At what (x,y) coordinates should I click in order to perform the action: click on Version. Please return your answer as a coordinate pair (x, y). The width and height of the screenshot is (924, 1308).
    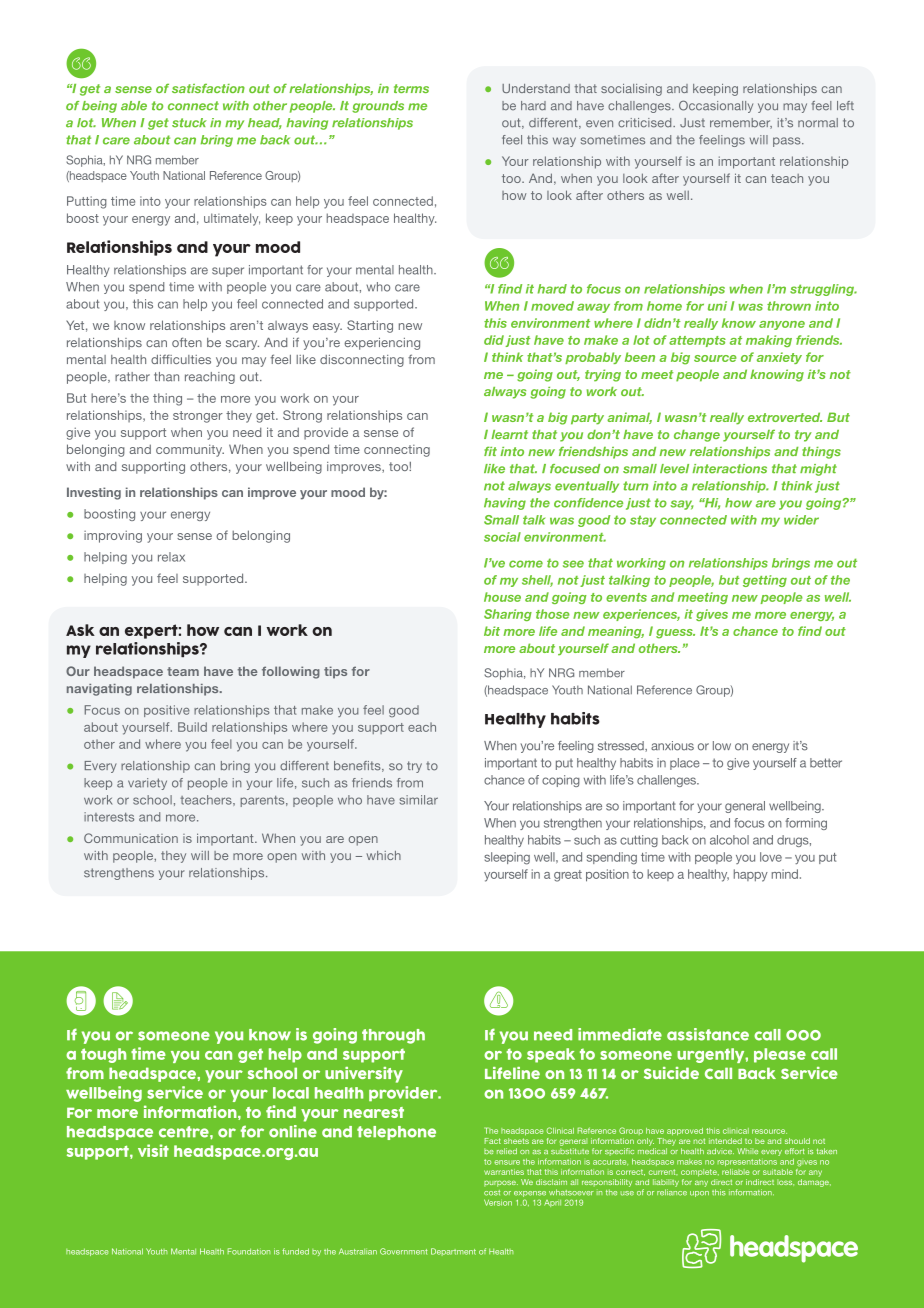
    Looking at the image, I should click on (498, 1202).
